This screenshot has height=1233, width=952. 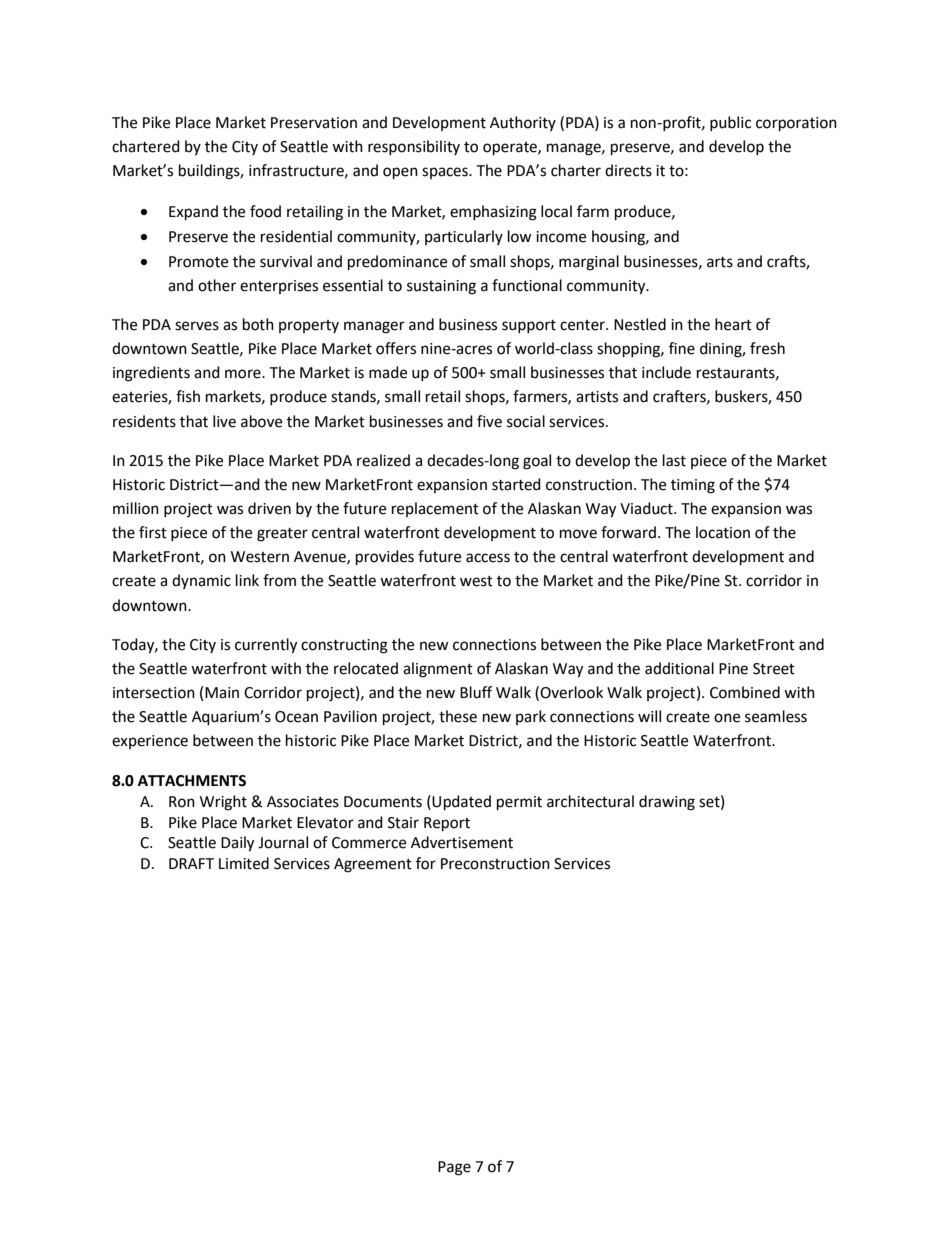 I want to click on public, so click(x=730, y=123).
